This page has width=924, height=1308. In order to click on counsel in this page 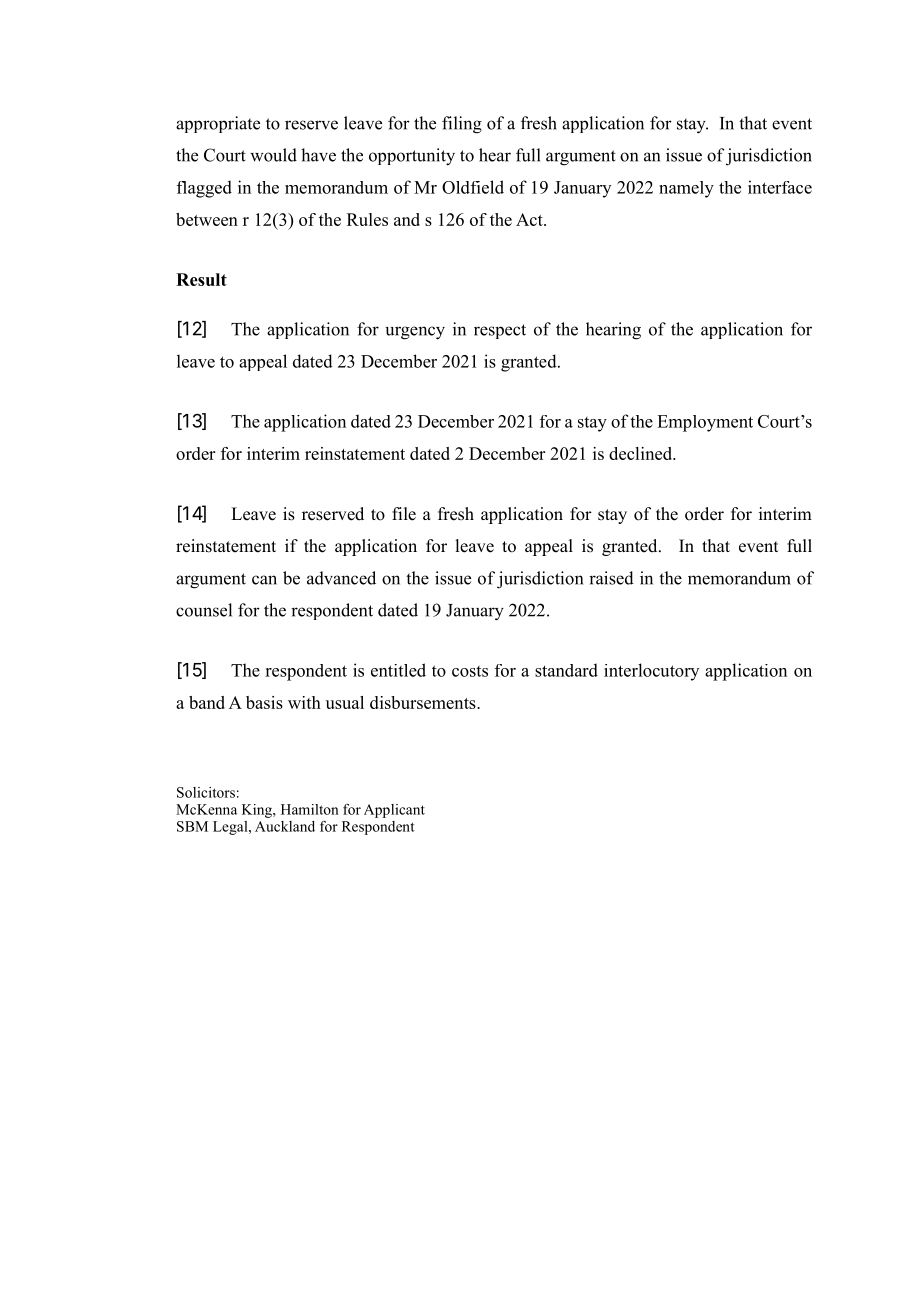, I will do `click(204, 610)`.
